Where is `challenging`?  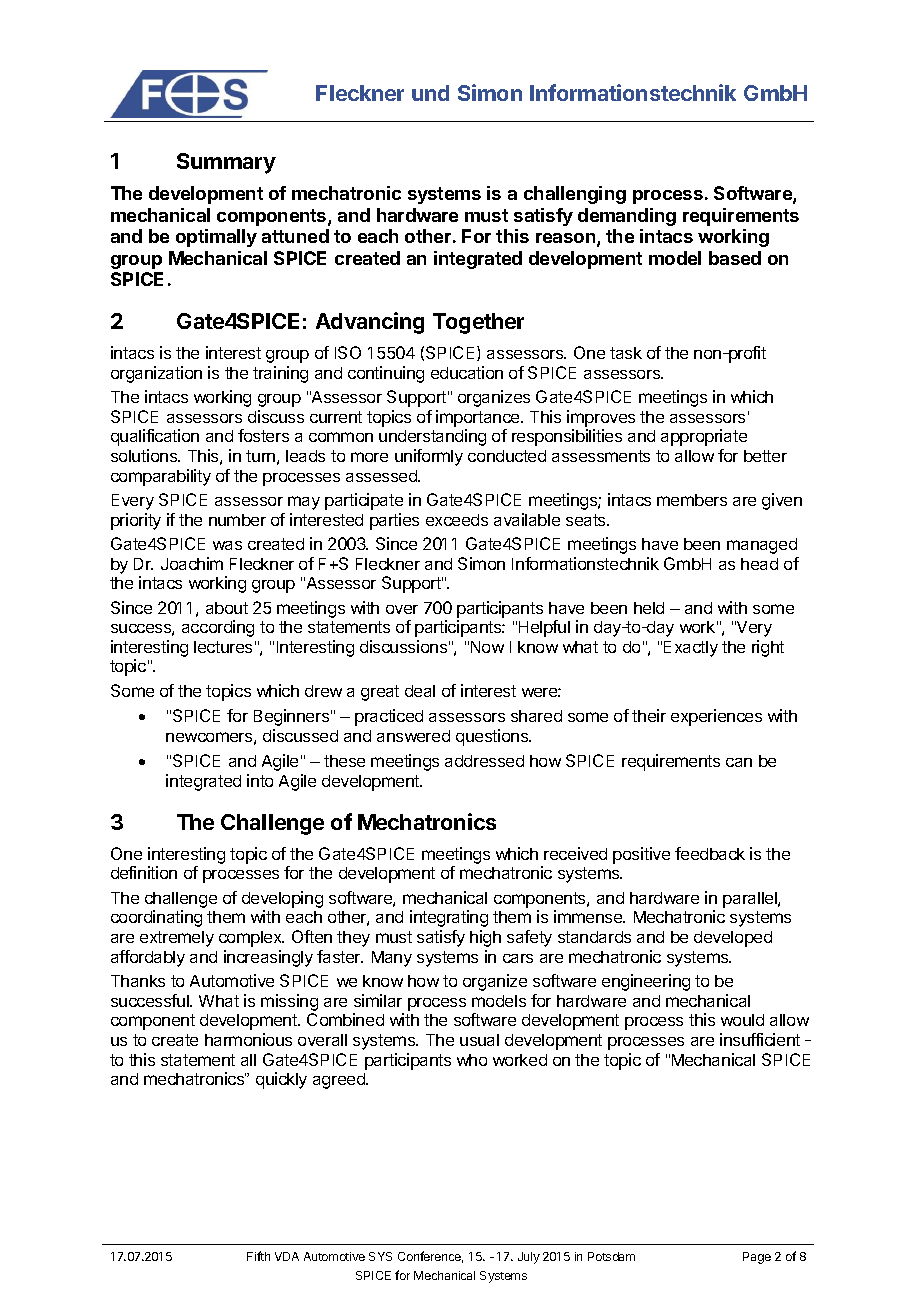
challenging is located at coordinates (575, 195).
